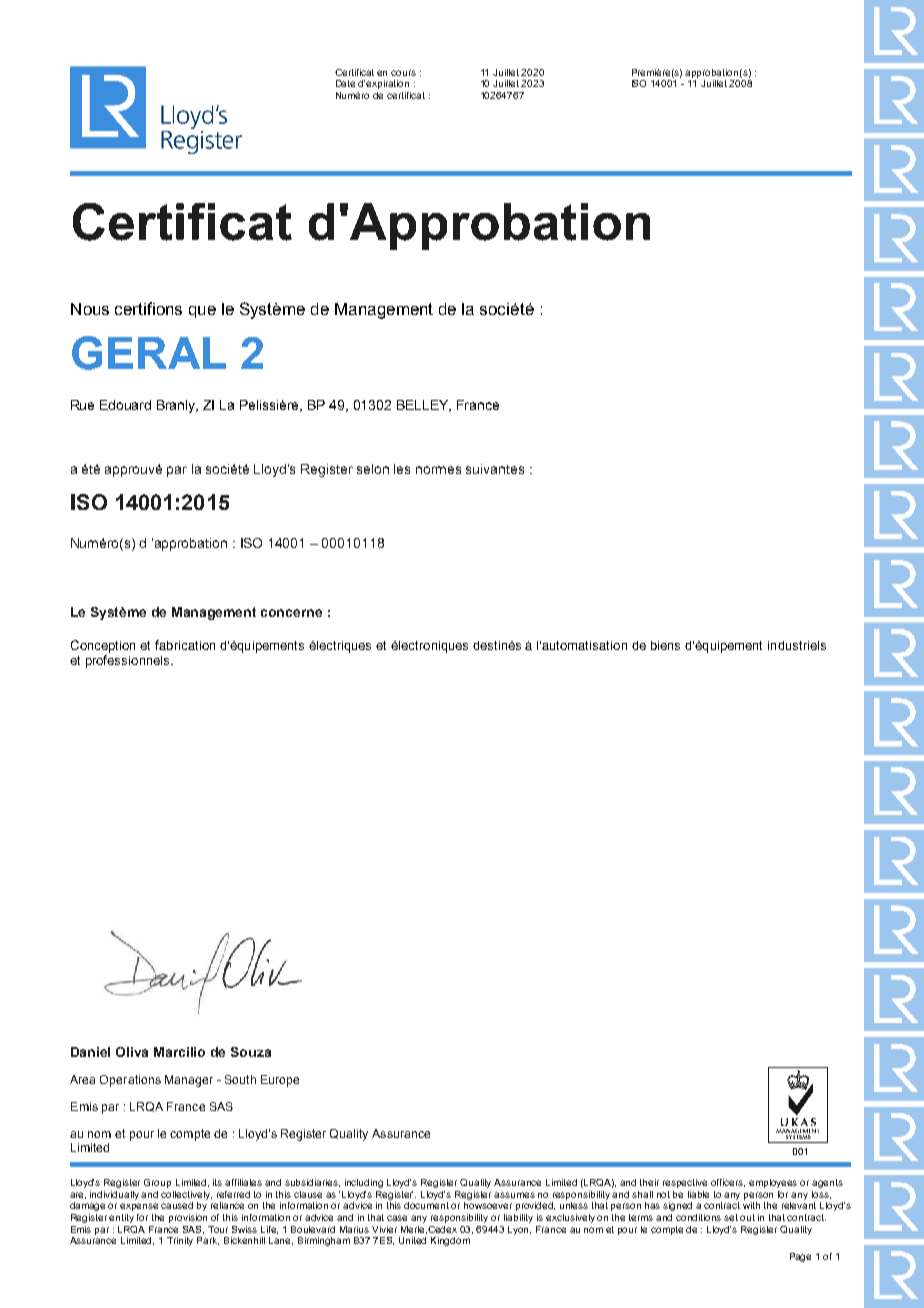 The image size is (924, 1308). I want to click on provision, so click(188, 1218).
